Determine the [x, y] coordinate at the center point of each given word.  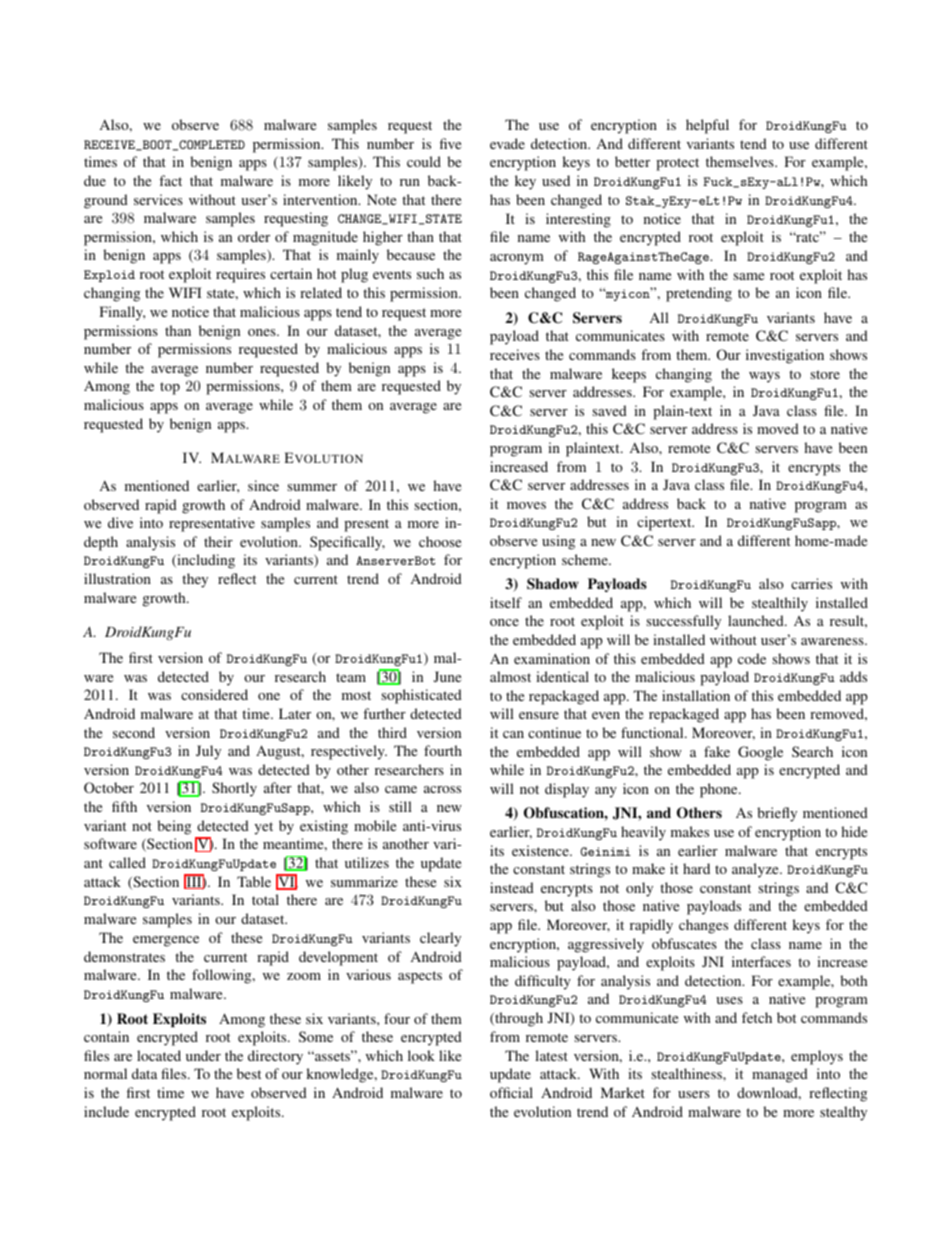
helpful [707, 126]
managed [780, 1075]
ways [764, 377]
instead [512, 887]
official [511, 1092]
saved [609, 410]
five [450, 143]
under [203, 1055]
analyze [756, 870]
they [195, 580]
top [170, 388]
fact [170, 180]
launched [757, 620]
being [174, 827]
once [504, 622]
